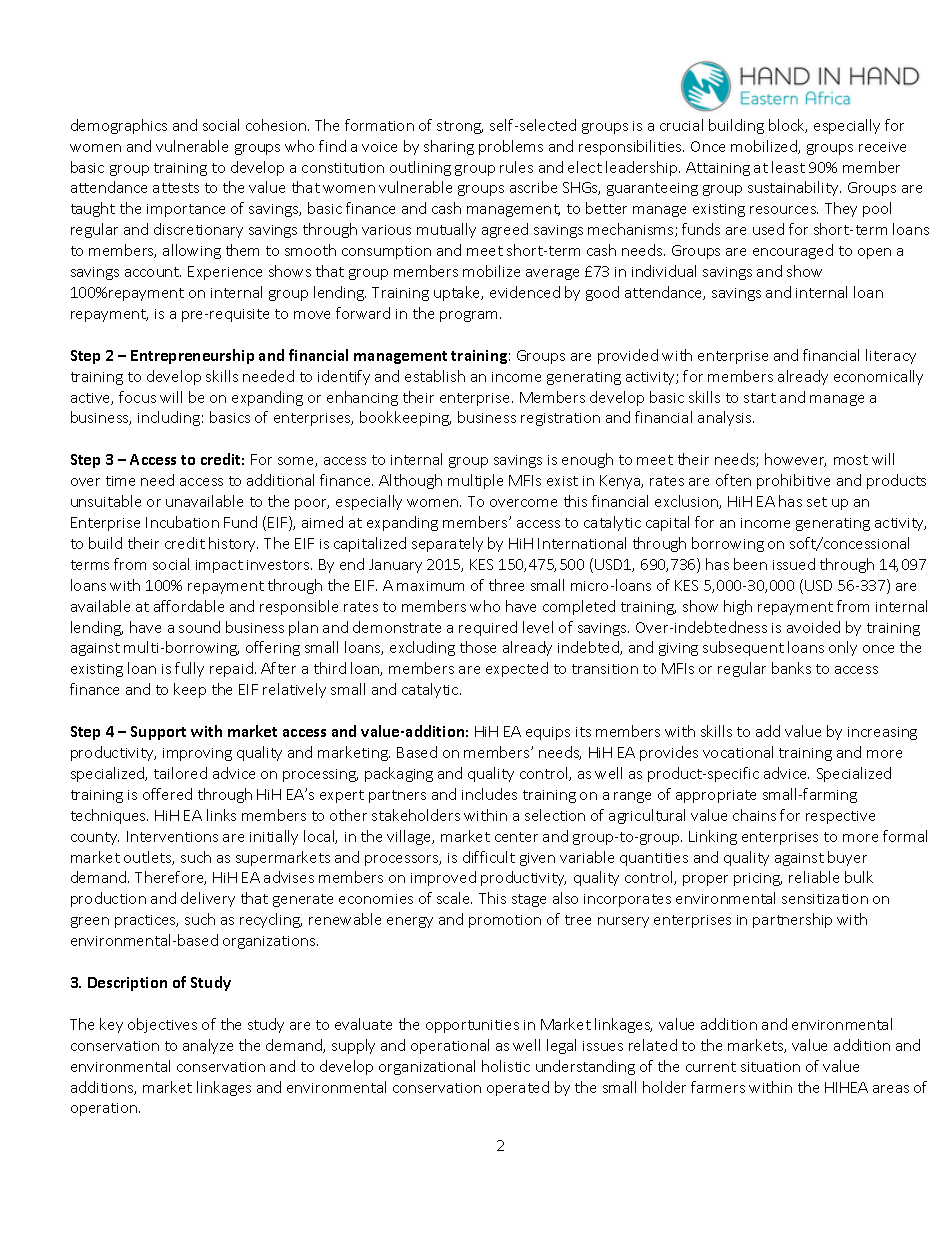 The width and height of the page is (952, 1233). I want to click on situation, so click(770, 1067).
